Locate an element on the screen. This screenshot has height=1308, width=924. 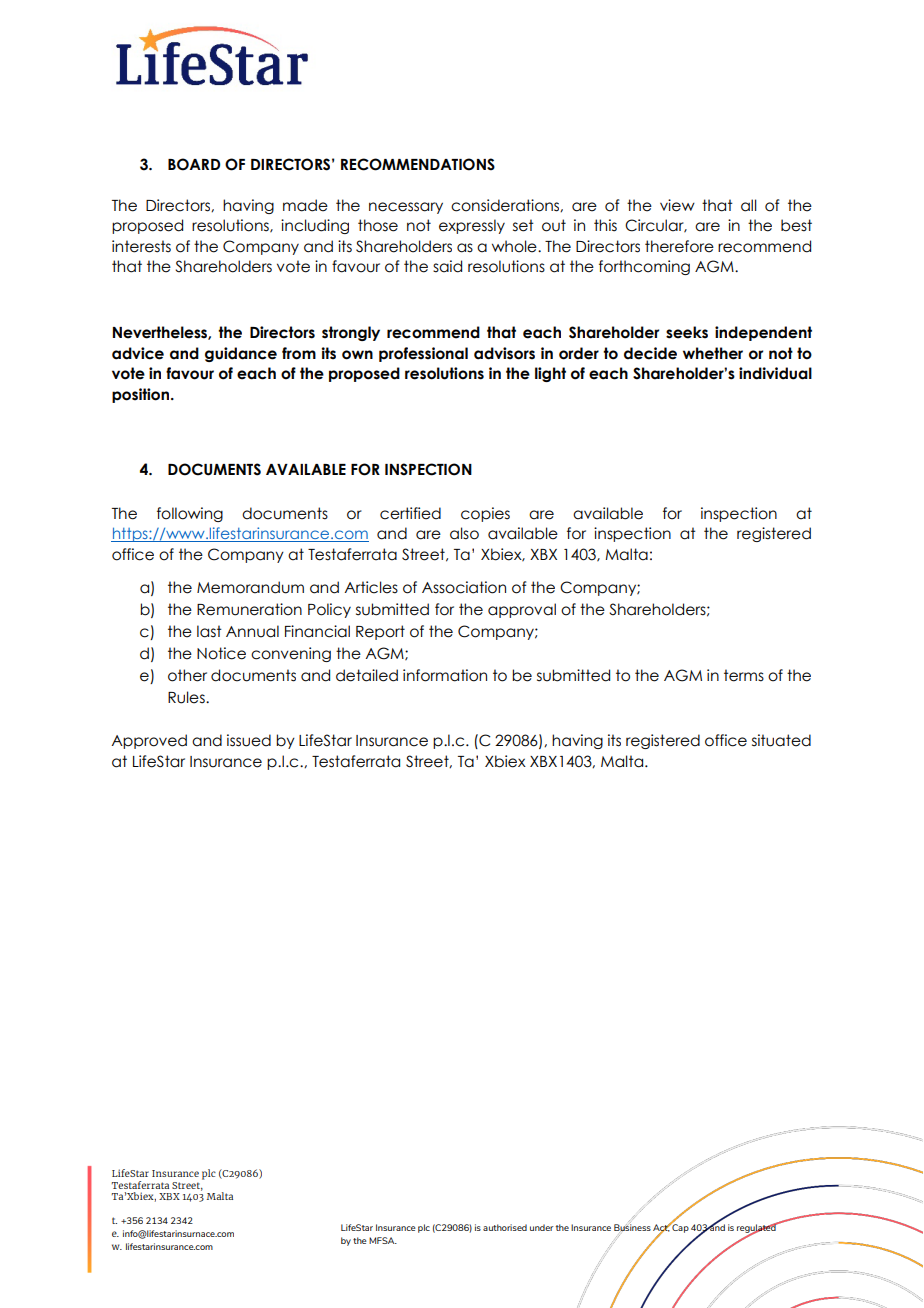
expressly is located at coordinates (472, 226).
